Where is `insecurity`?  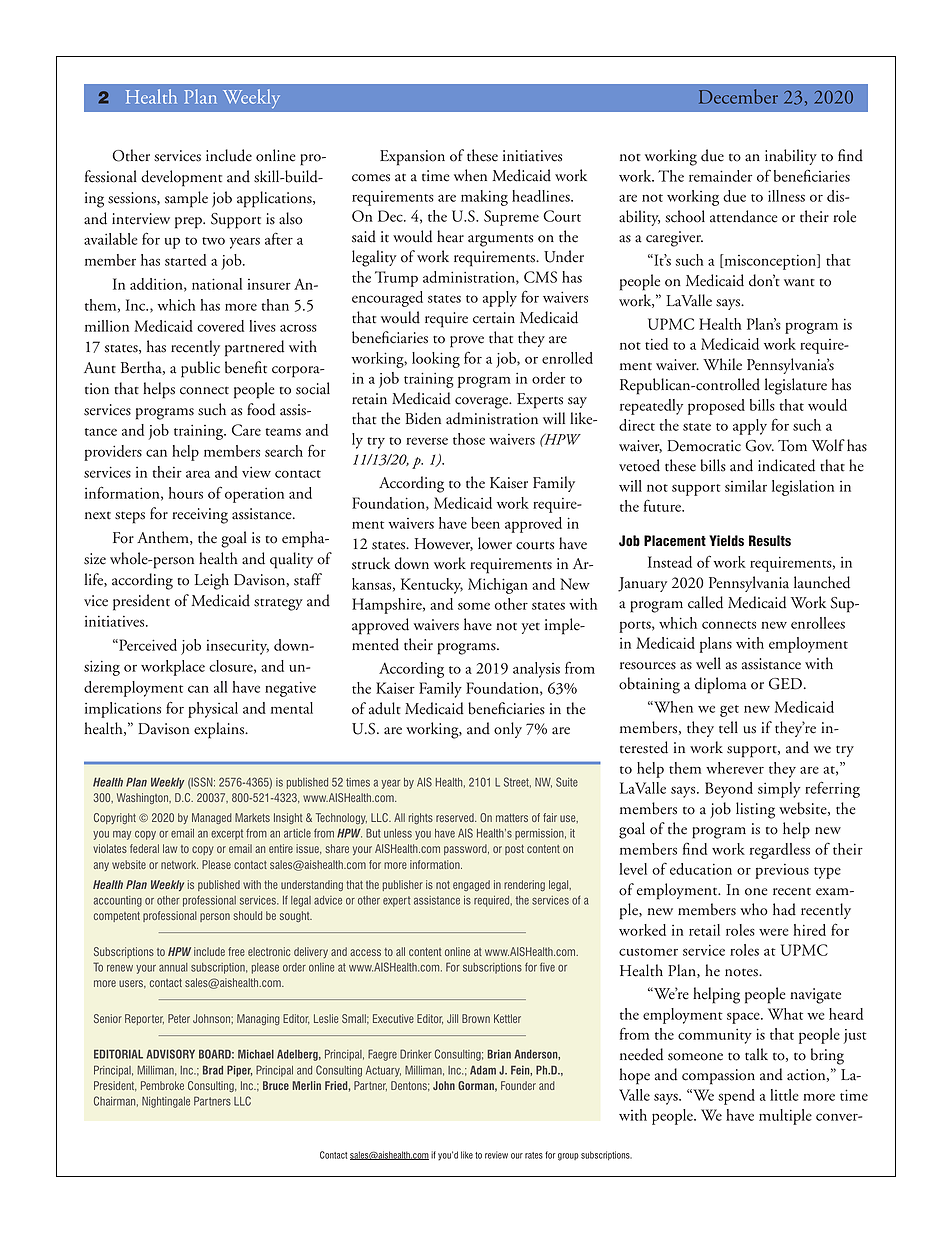 insecurity is located at coordinates (237, 647).
